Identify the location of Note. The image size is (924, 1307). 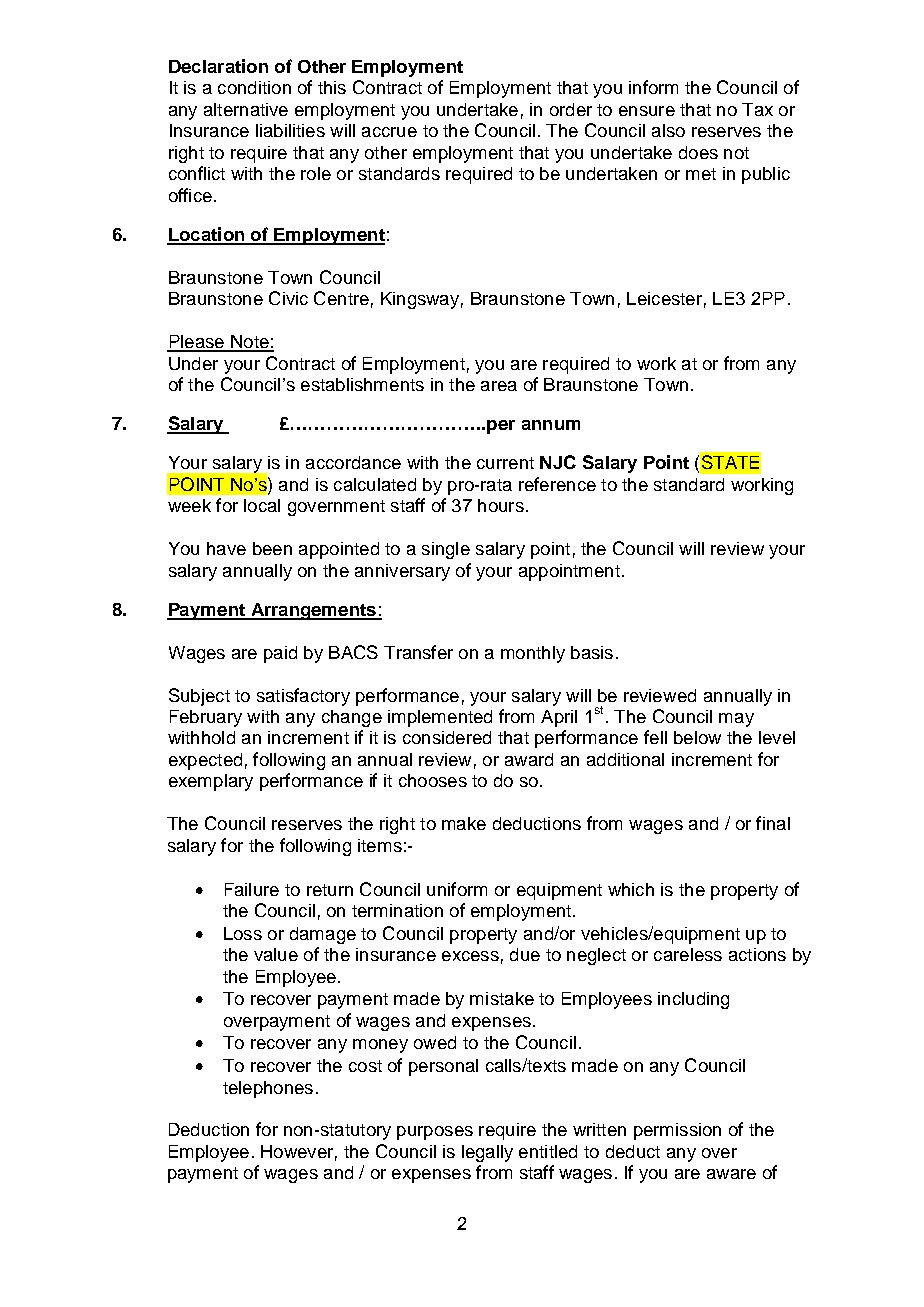
(250, 343).
